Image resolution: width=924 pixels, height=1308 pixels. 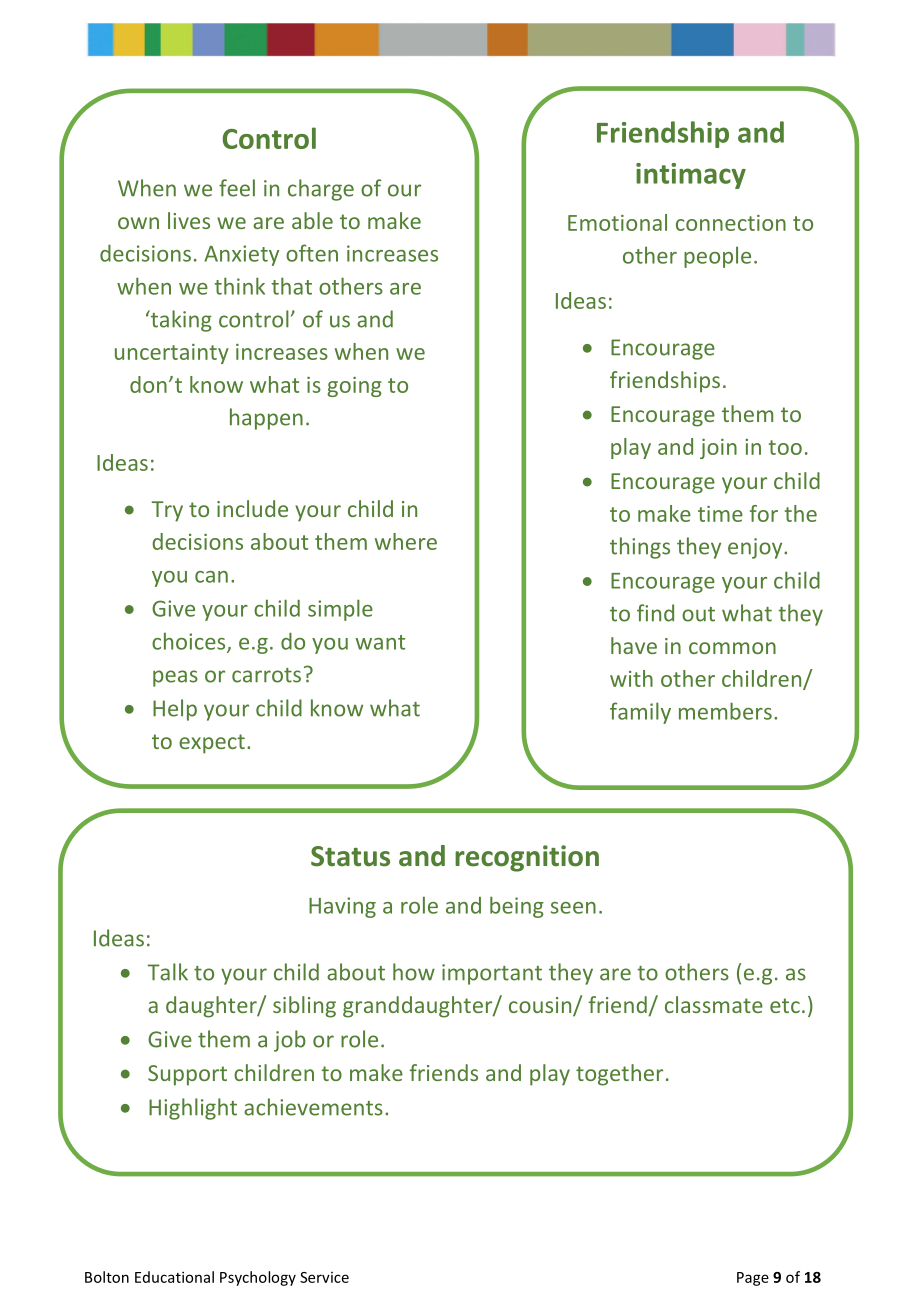 I want to click on Page, so click(x=753, y=1279).
